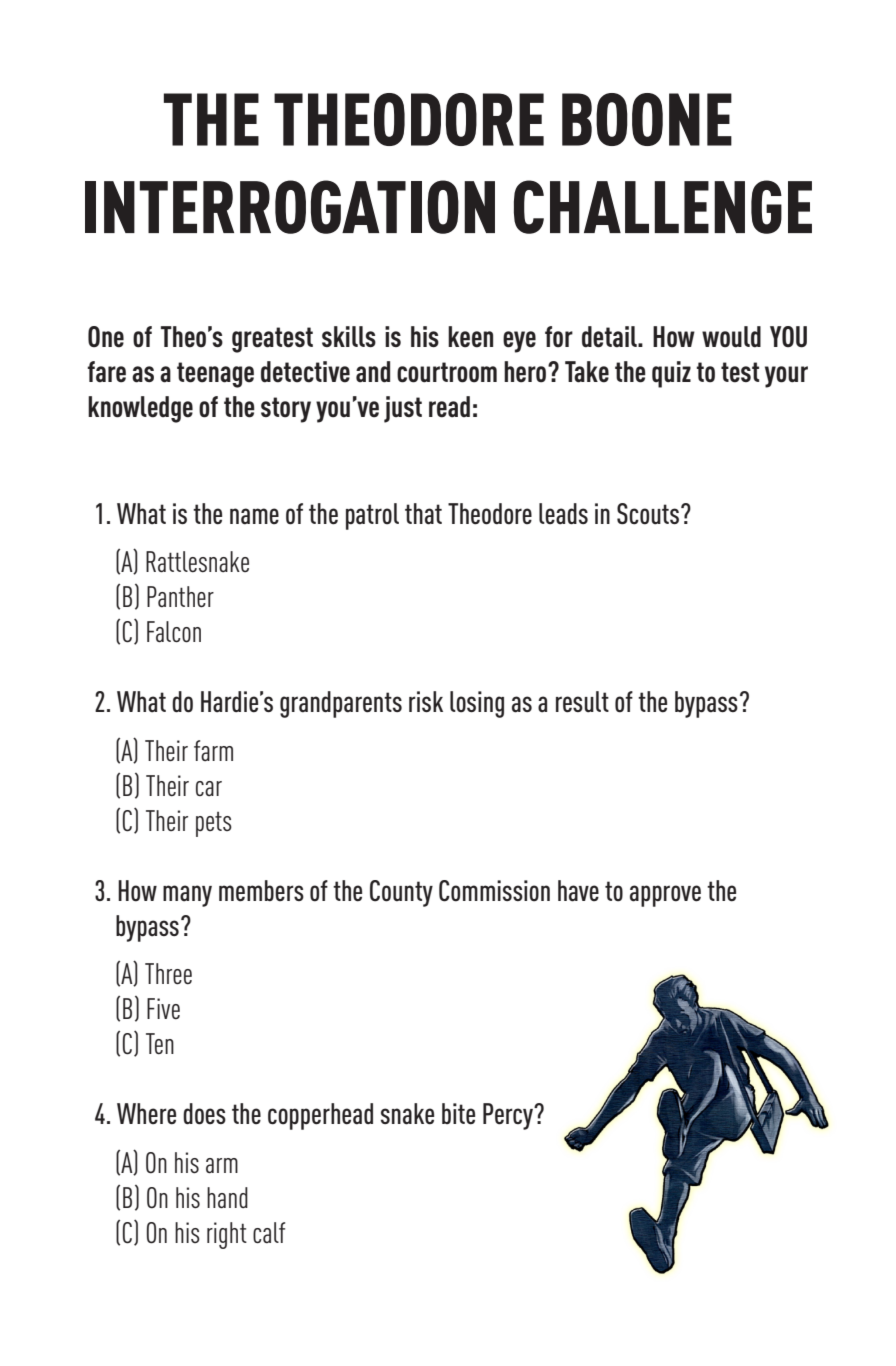 The width and height of the image is (896, 1366). I want to click on CHALLENGE, so click(663, 207).
